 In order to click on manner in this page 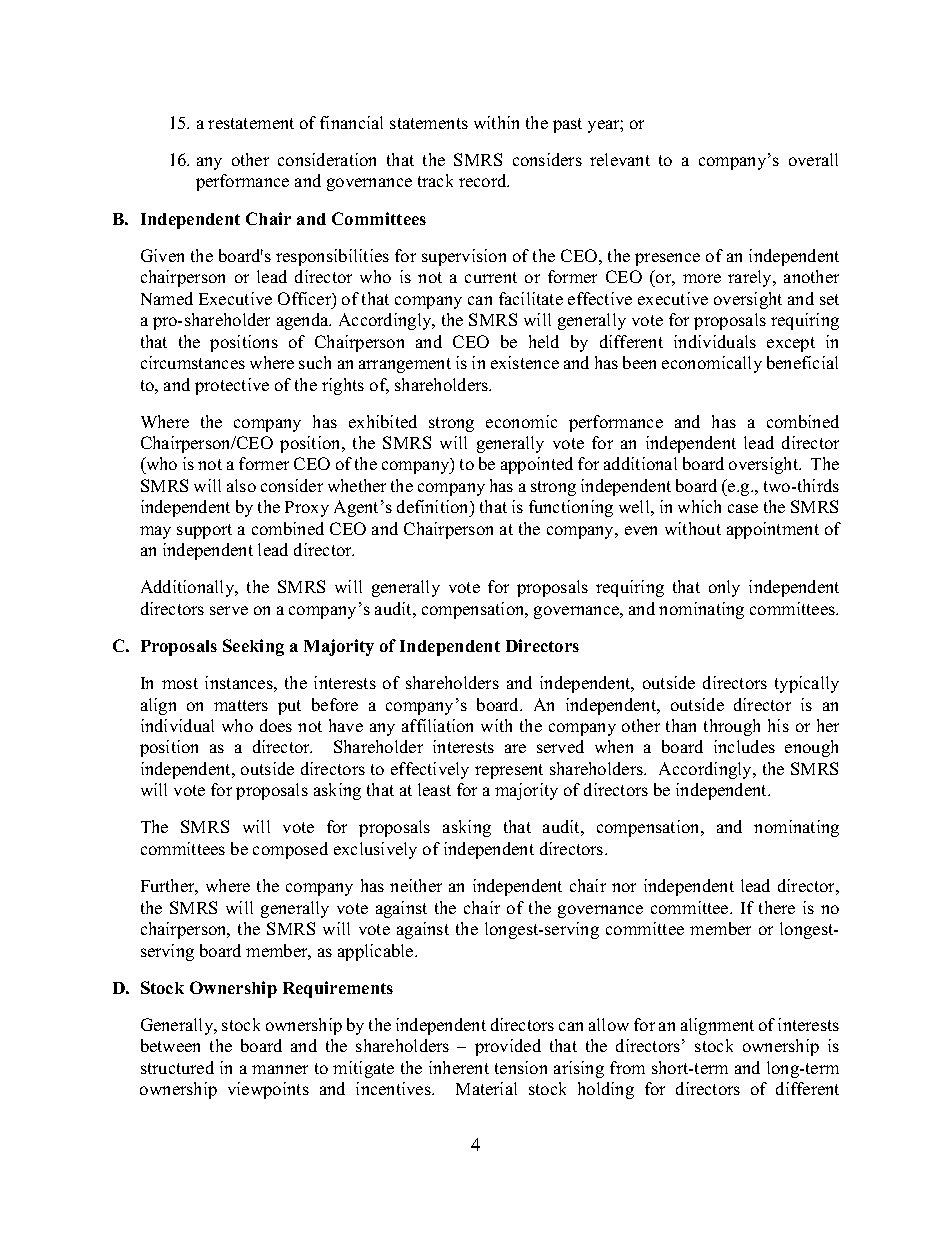, I will do `click(280, 1069)`.
